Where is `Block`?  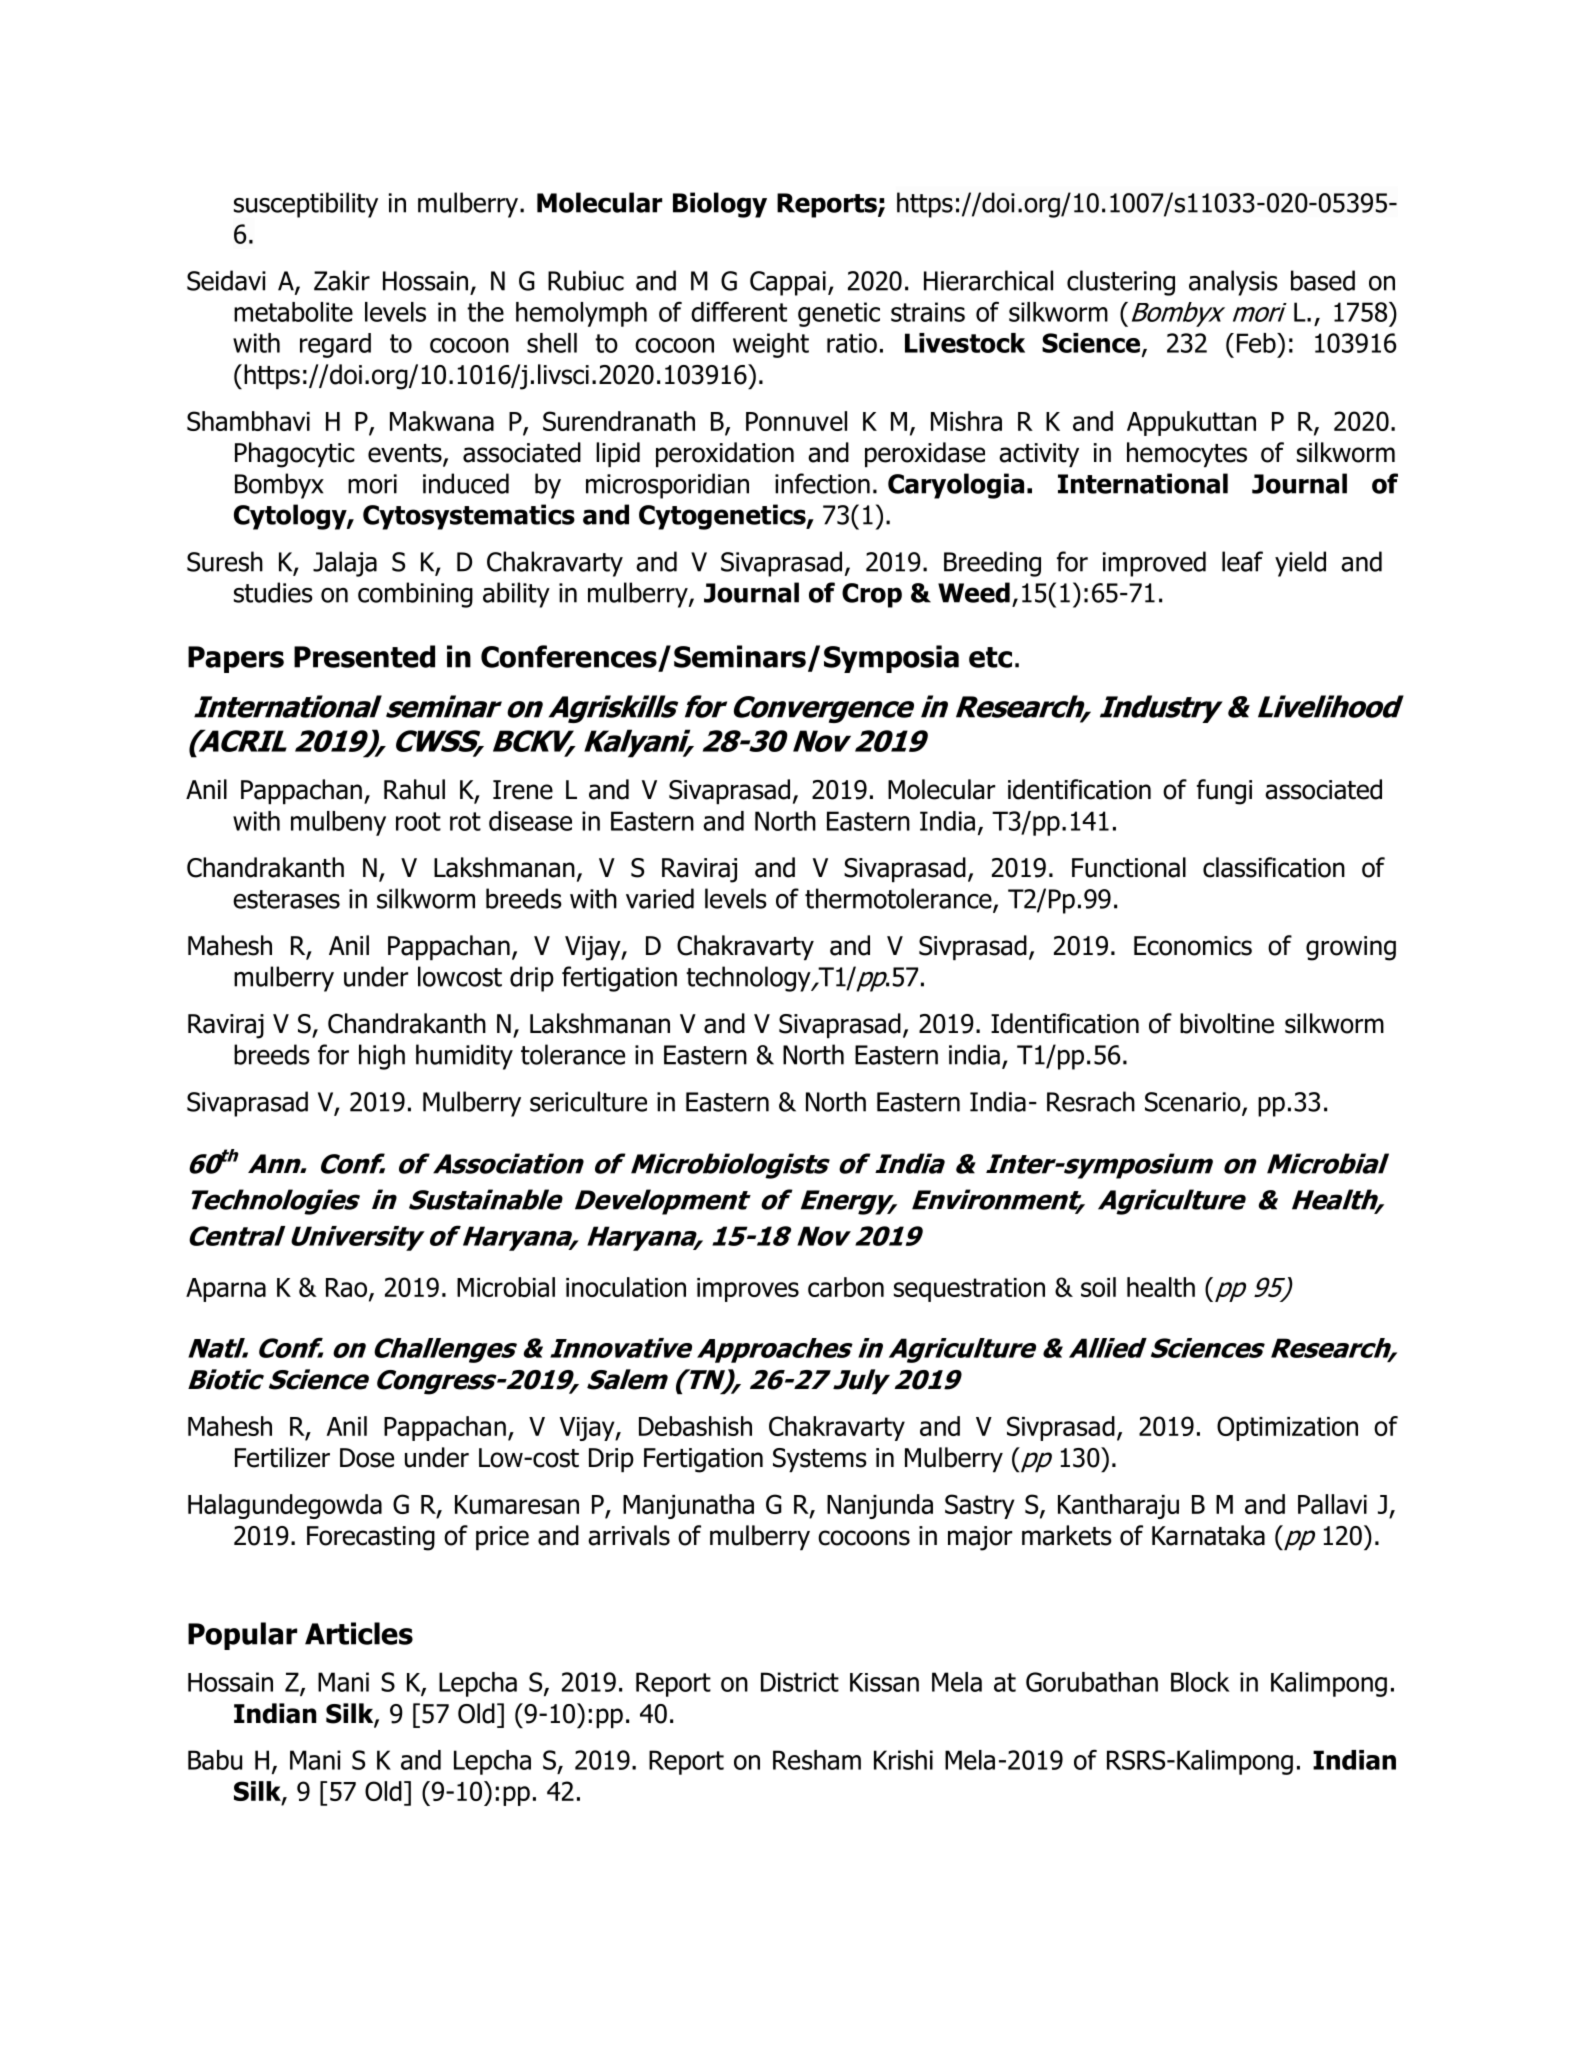 Block is located at coordinates (1200, 1682).
